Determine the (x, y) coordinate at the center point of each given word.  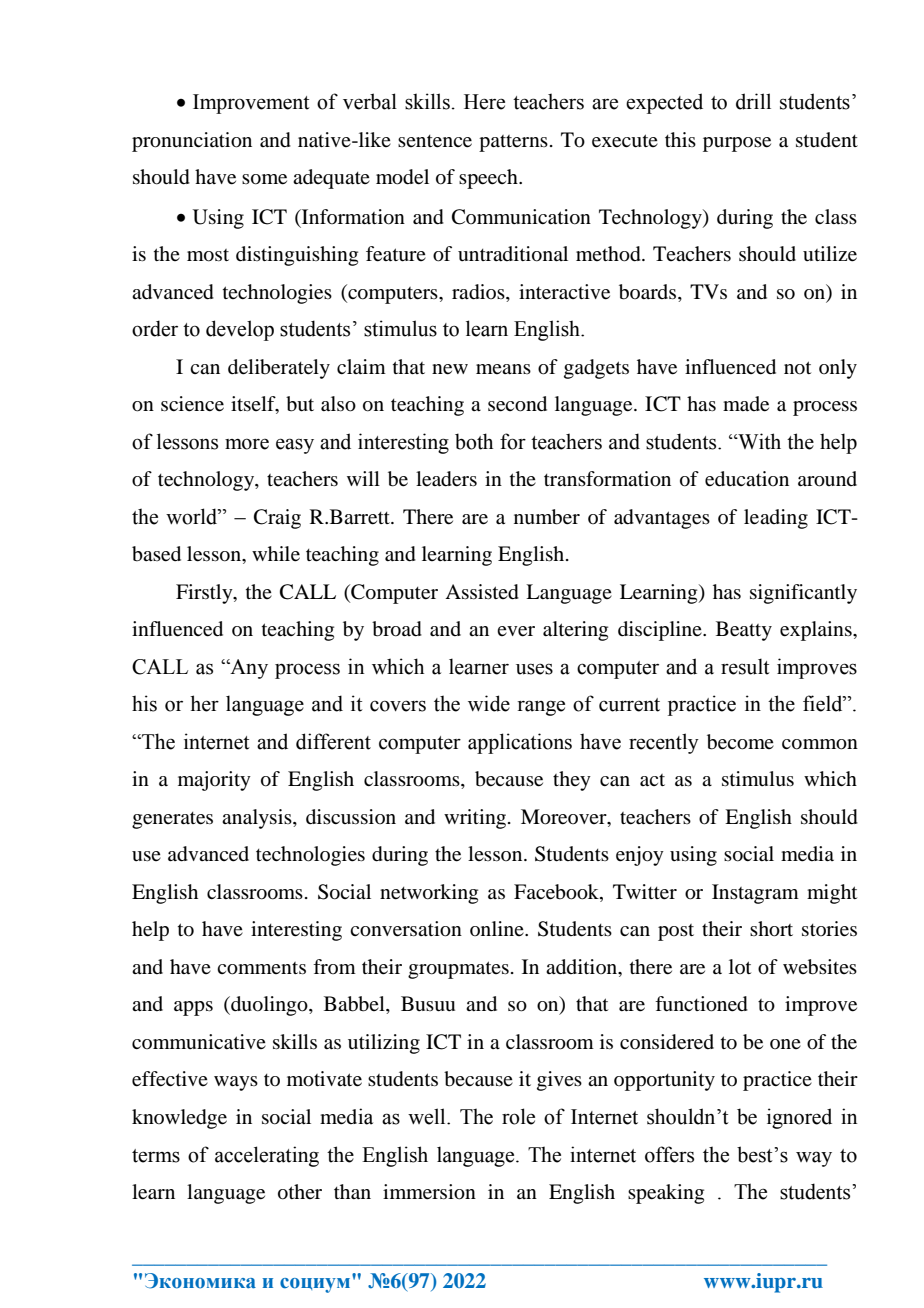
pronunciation (192, 142)
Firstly (205, 594)
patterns (513, 143)
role (518, 1116)
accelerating (267, 1156)
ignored (799, 1118)
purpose (737, 144)
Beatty (744, 631)
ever (516, 631)
